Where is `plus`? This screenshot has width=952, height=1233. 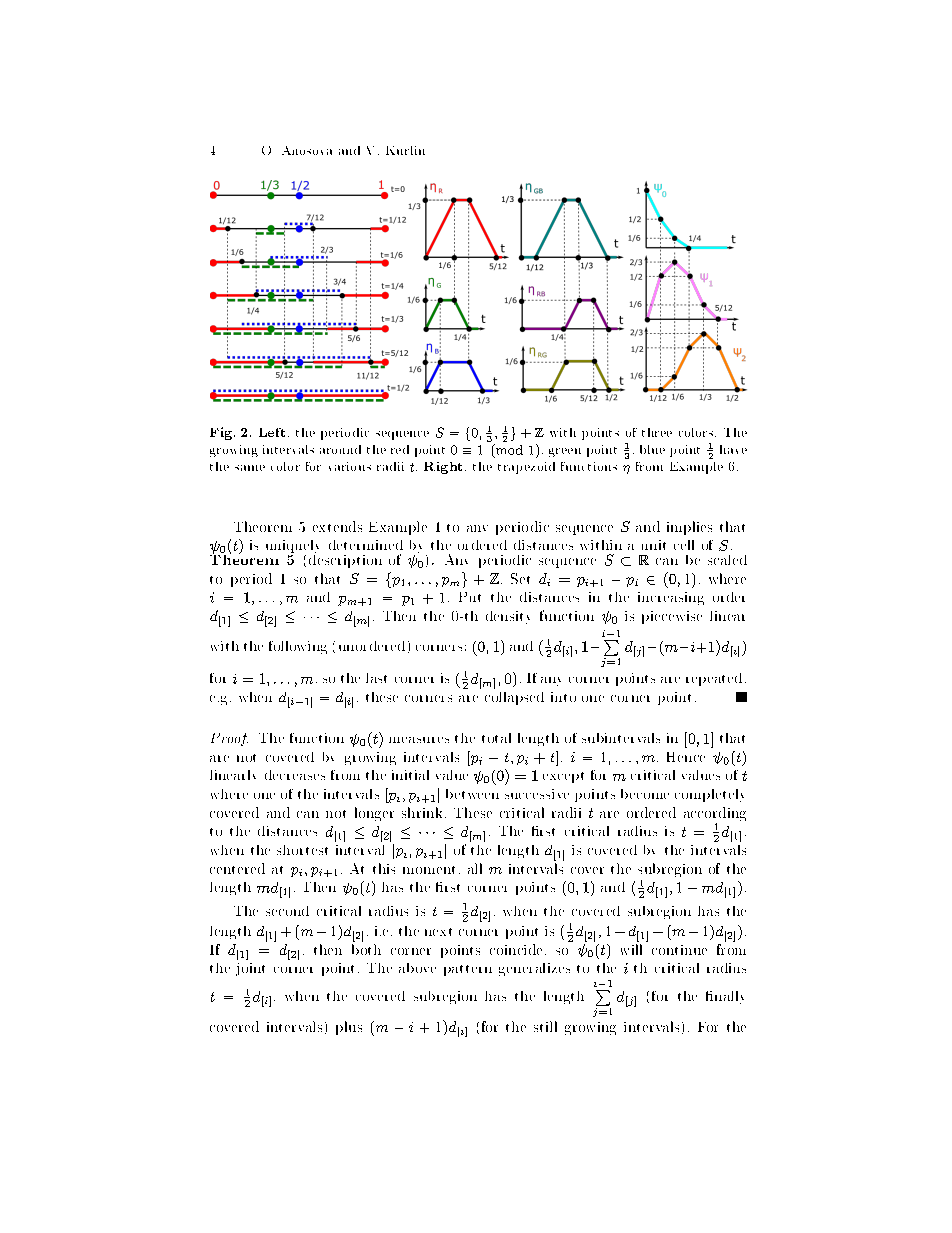
plus is located at coordinates (349, 1028).
